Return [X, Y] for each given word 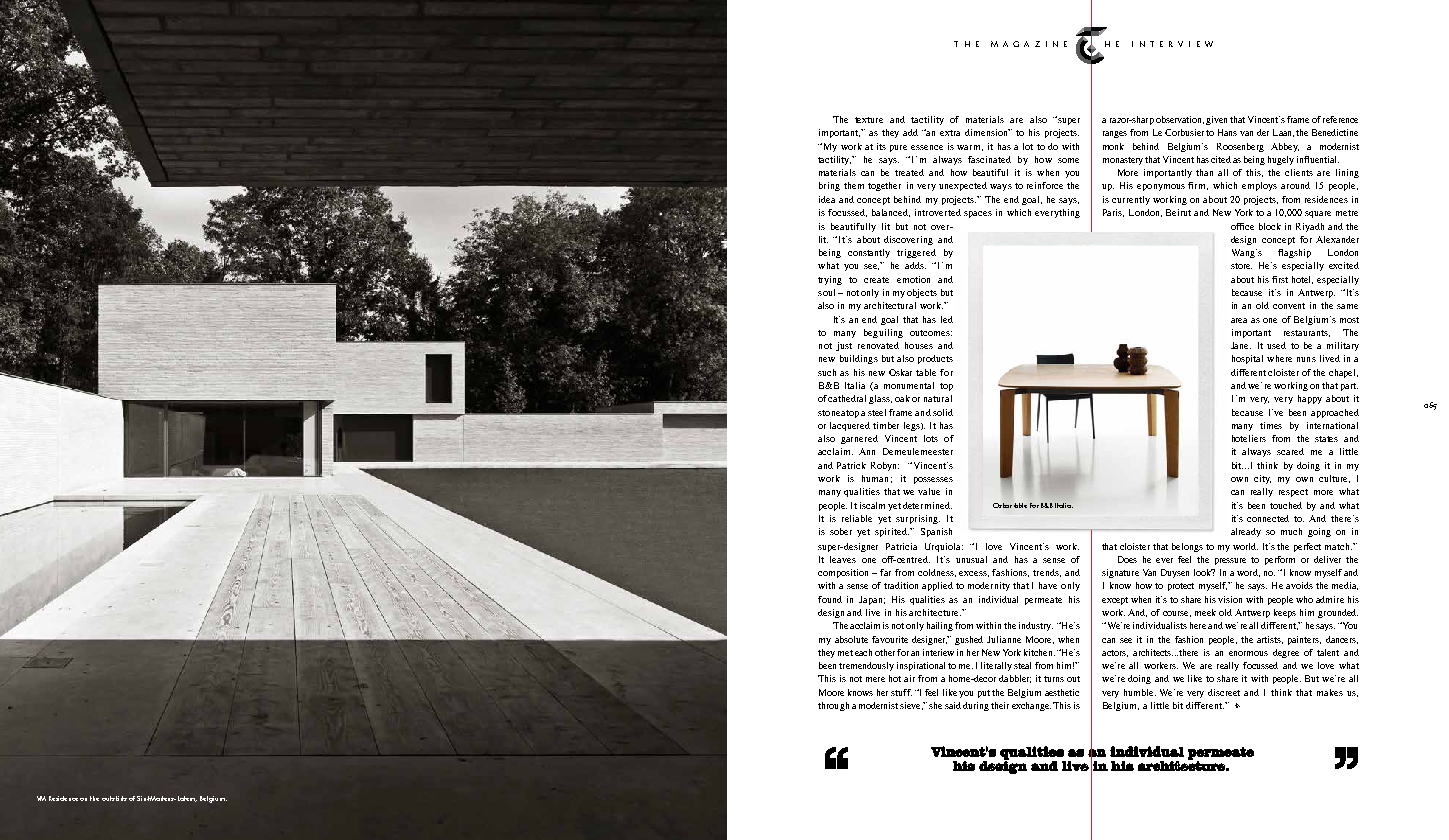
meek [1205, 612]
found [830, 599]
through [833, 706]
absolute [851, 639]
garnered [859, 439]
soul [826, 292]
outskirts [114, 798]
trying [830, 280]
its [881, 146]
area [1239, 320]
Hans [1227, 132]
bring [829, 186]
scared [1290, 451]
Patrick [851, 465]
